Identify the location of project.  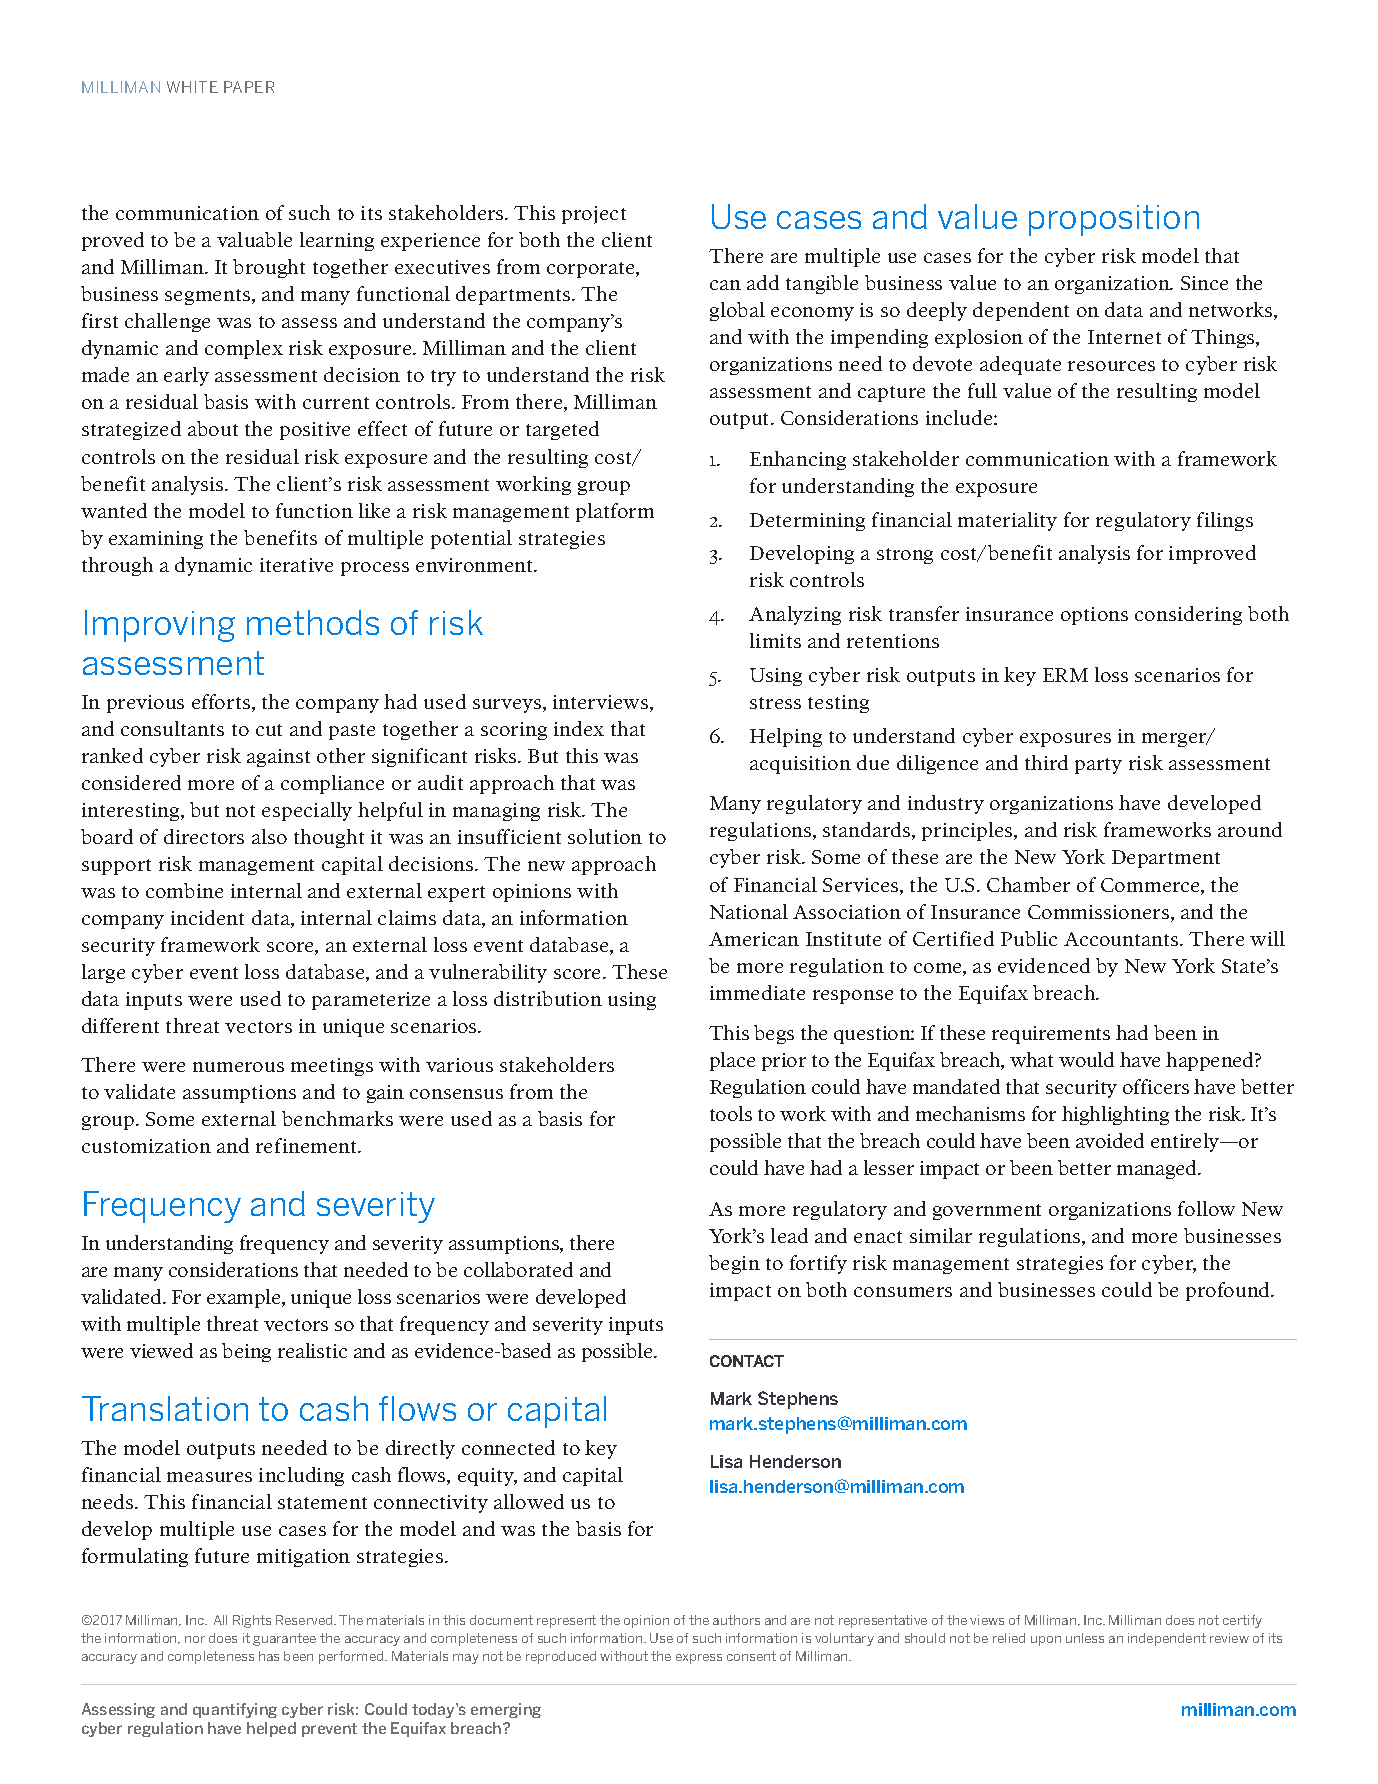
(594, 215).
